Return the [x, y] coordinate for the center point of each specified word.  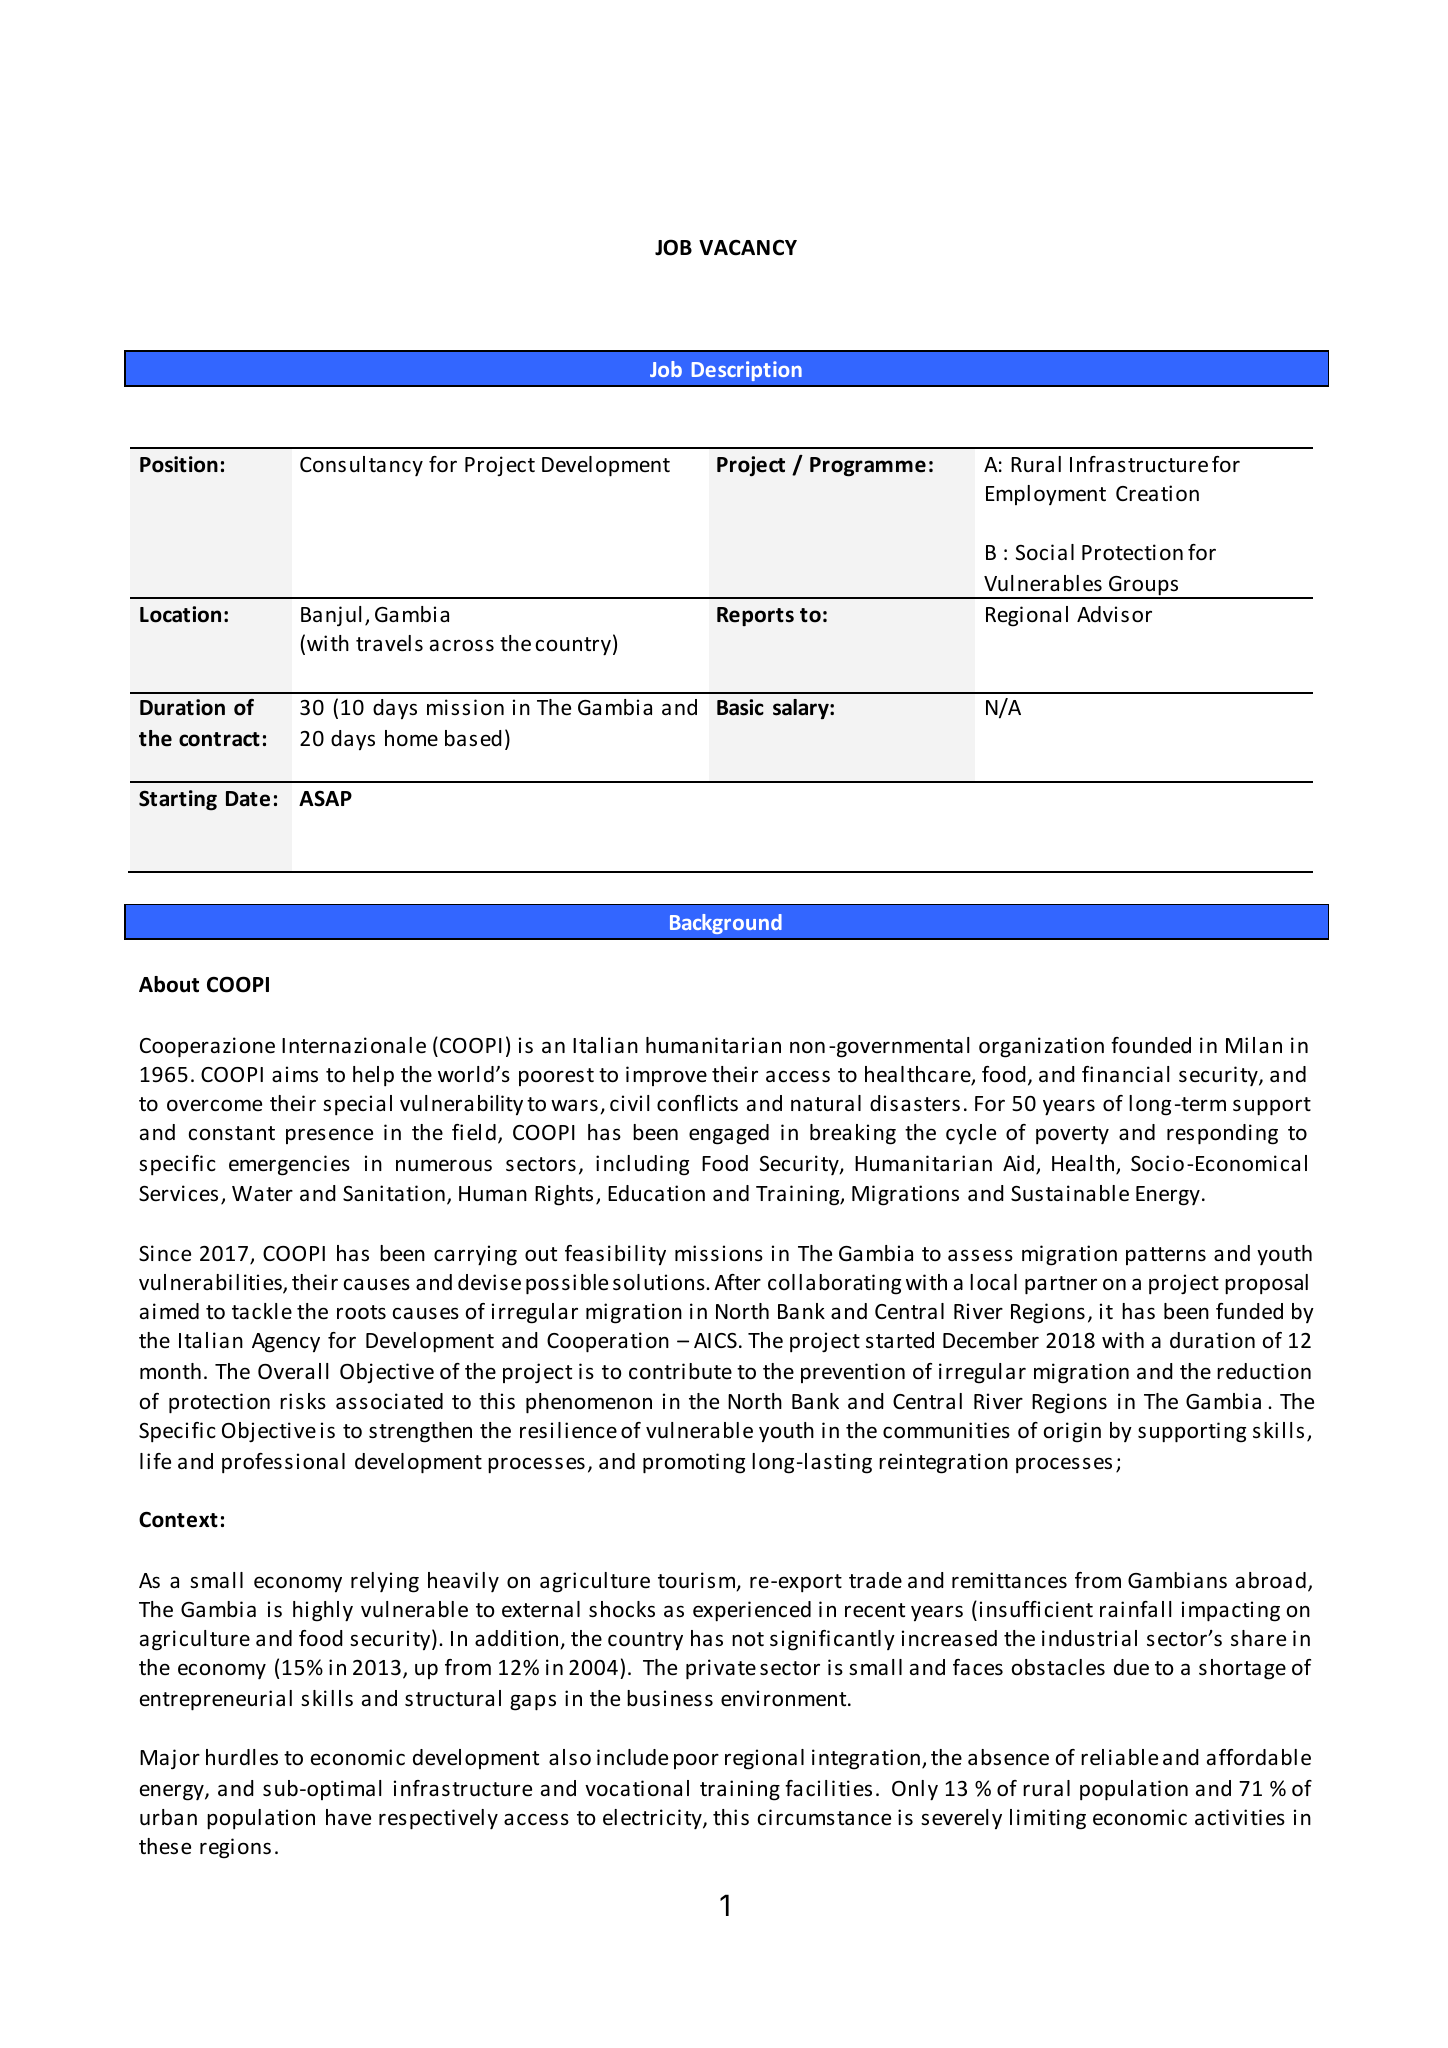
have [348, 1817]
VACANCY [748, 248]
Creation [1157, 493]
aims [295, 1074]
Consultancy [361, 466]
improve [666, 1076]
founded [1151, 1045]
